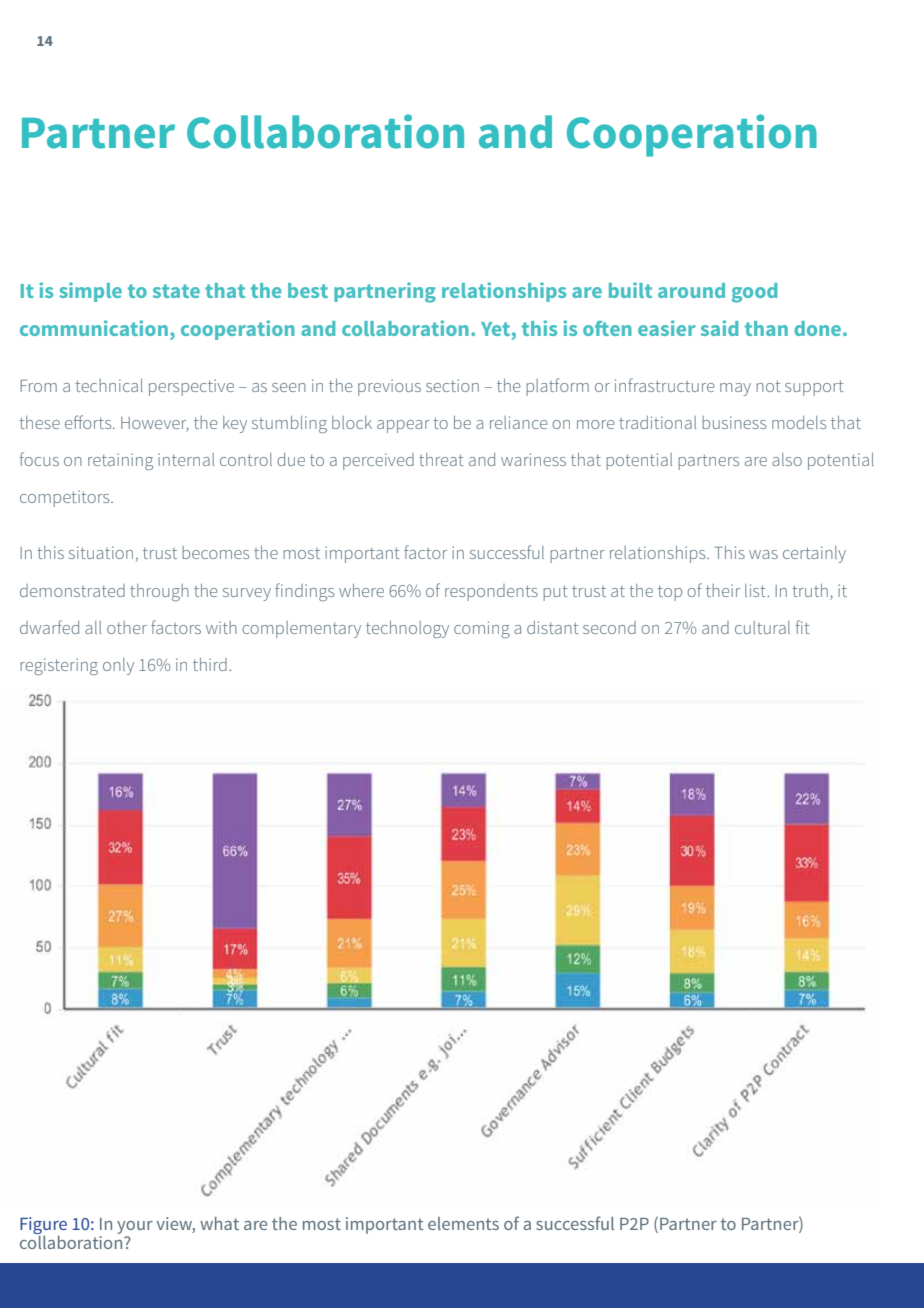 Image resolution: width=924 pixels, height=1308 pixels. Describe the element at coordinates (407, 629) in the page. I see `technology` at that location.
